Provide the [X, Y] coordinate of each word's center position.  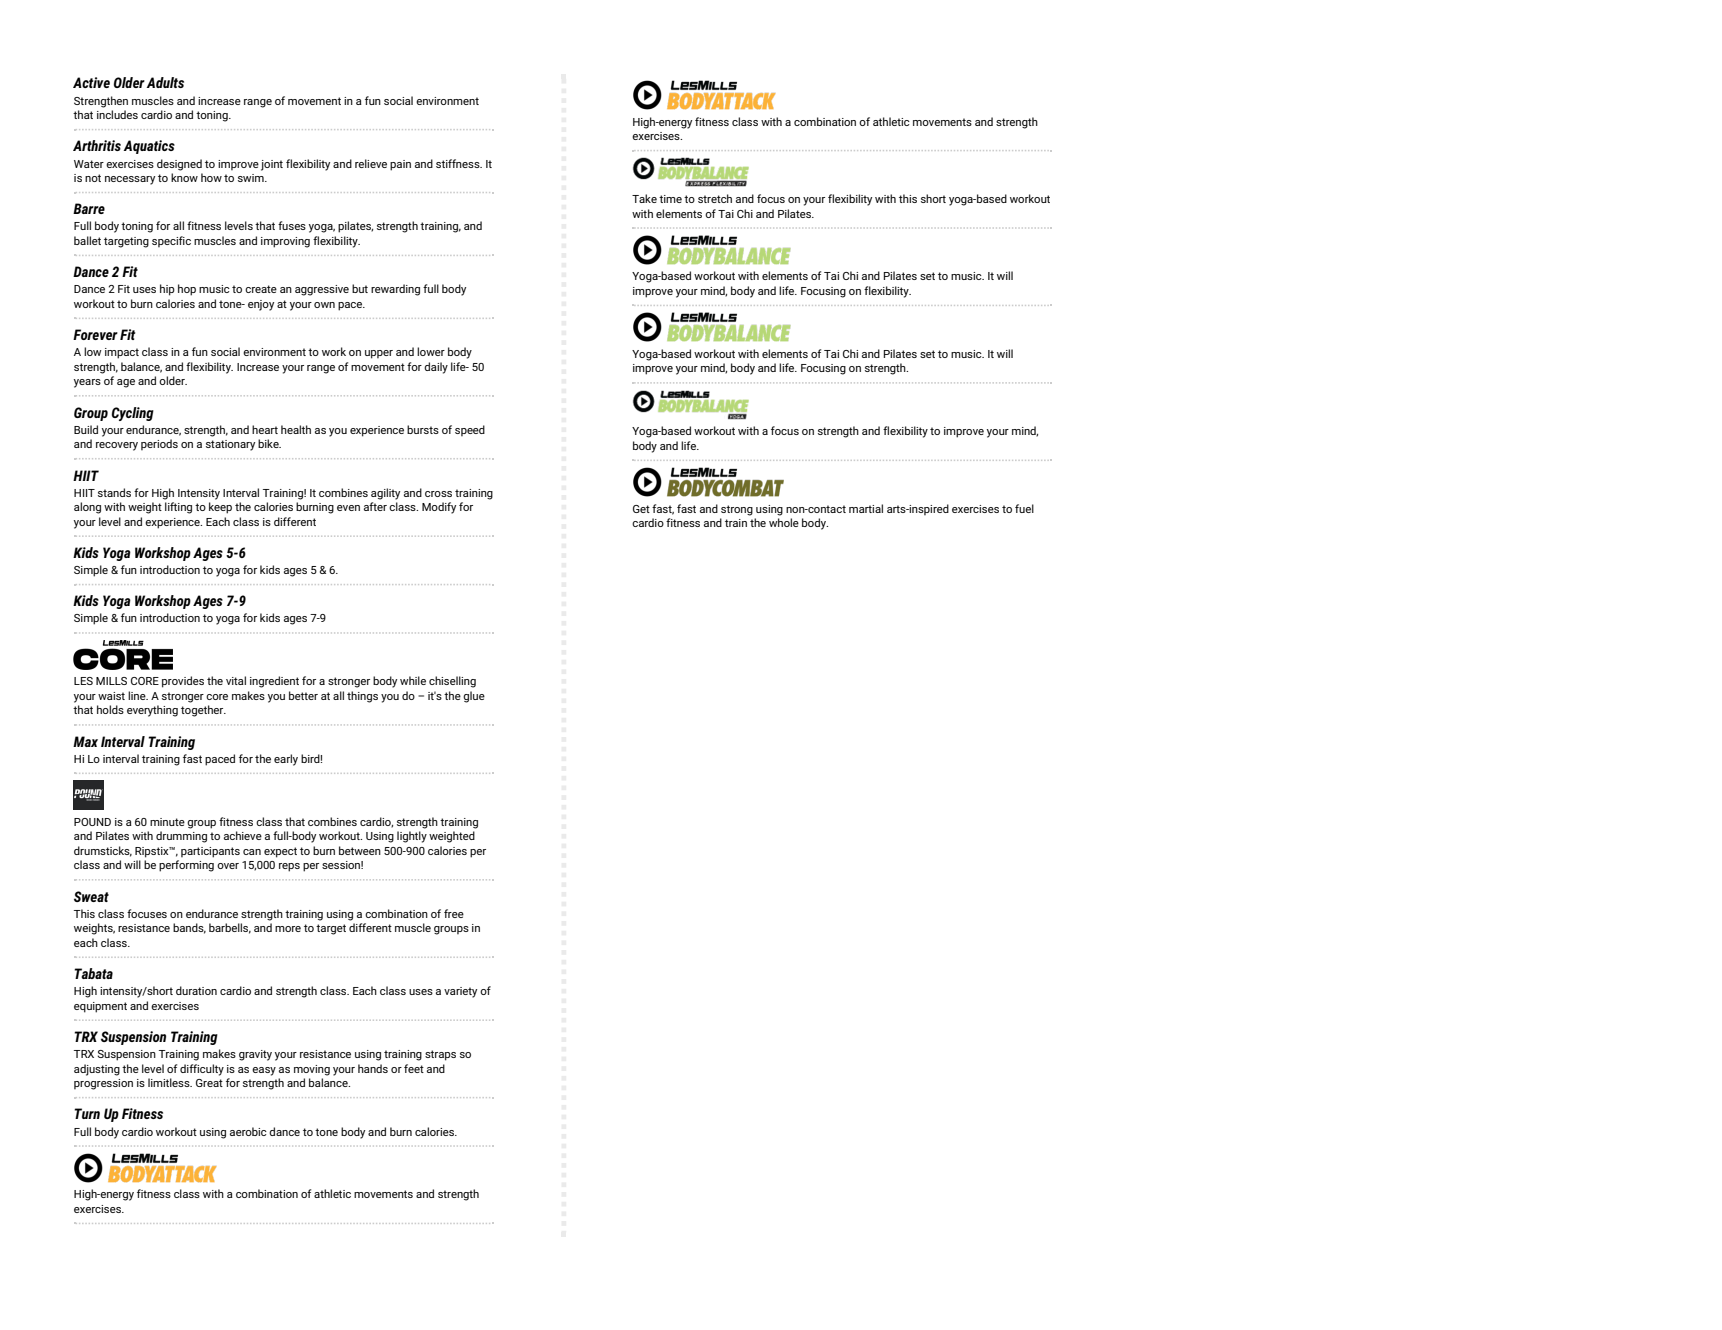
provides [183, 682]
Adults [165, 82]
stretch [715, 198]
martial [866, 508]
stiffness [459, 163]
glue [474, 697]
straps [440, 1055]
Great [209, 1083]
